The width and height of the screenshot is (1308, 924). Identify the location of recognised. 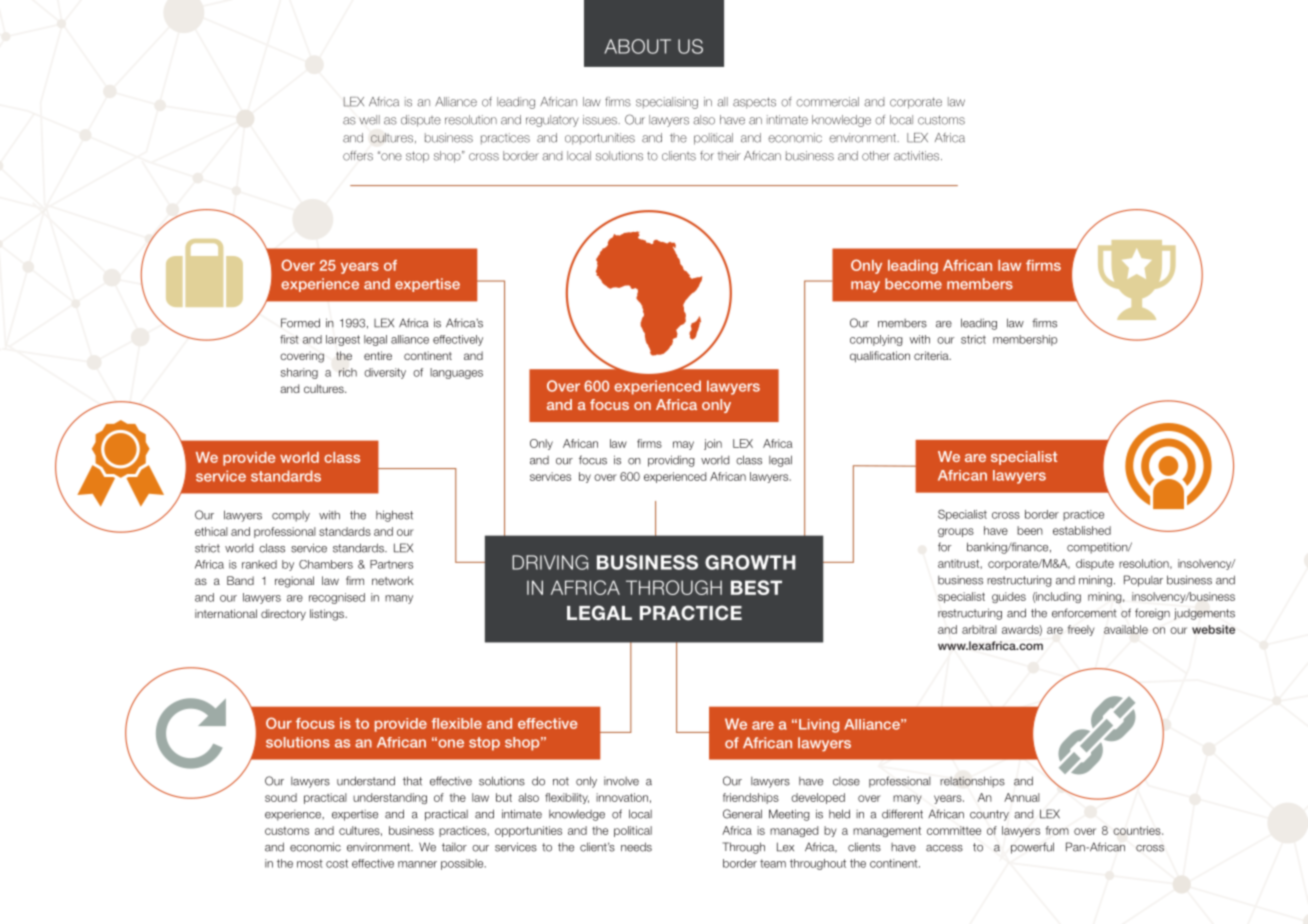
(337, 598).
